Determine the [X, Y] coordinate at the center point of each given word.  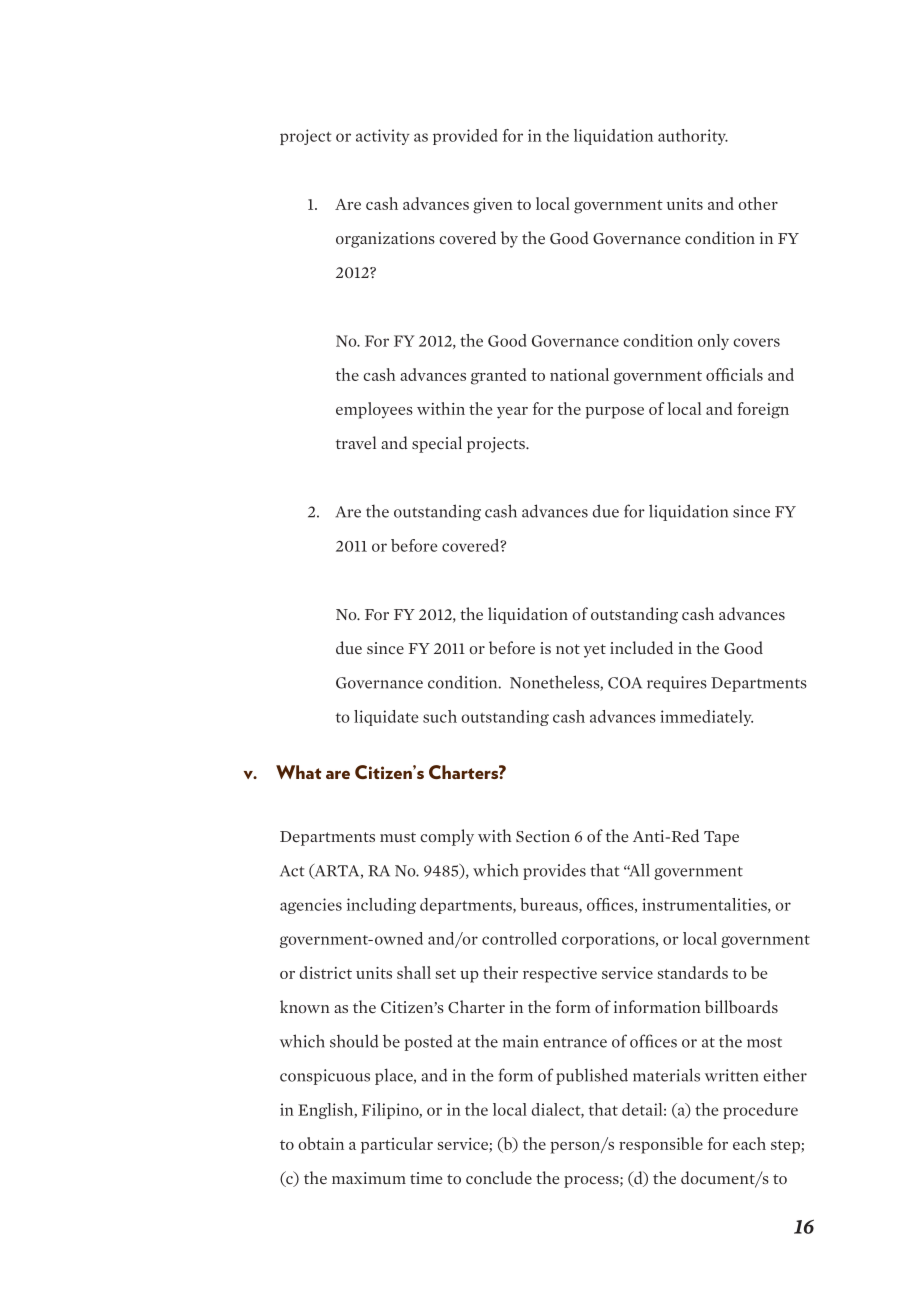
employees [374, 410]
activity [383, 137]
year [512, 413]
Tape [721, 838]
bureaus [550, 905]
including [381, 906]
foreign [763, 410]
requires [677, 684]
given [493, 206]
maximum [369, 1178]
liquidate [386, 718]
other [758, 203]
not [568, 649]
